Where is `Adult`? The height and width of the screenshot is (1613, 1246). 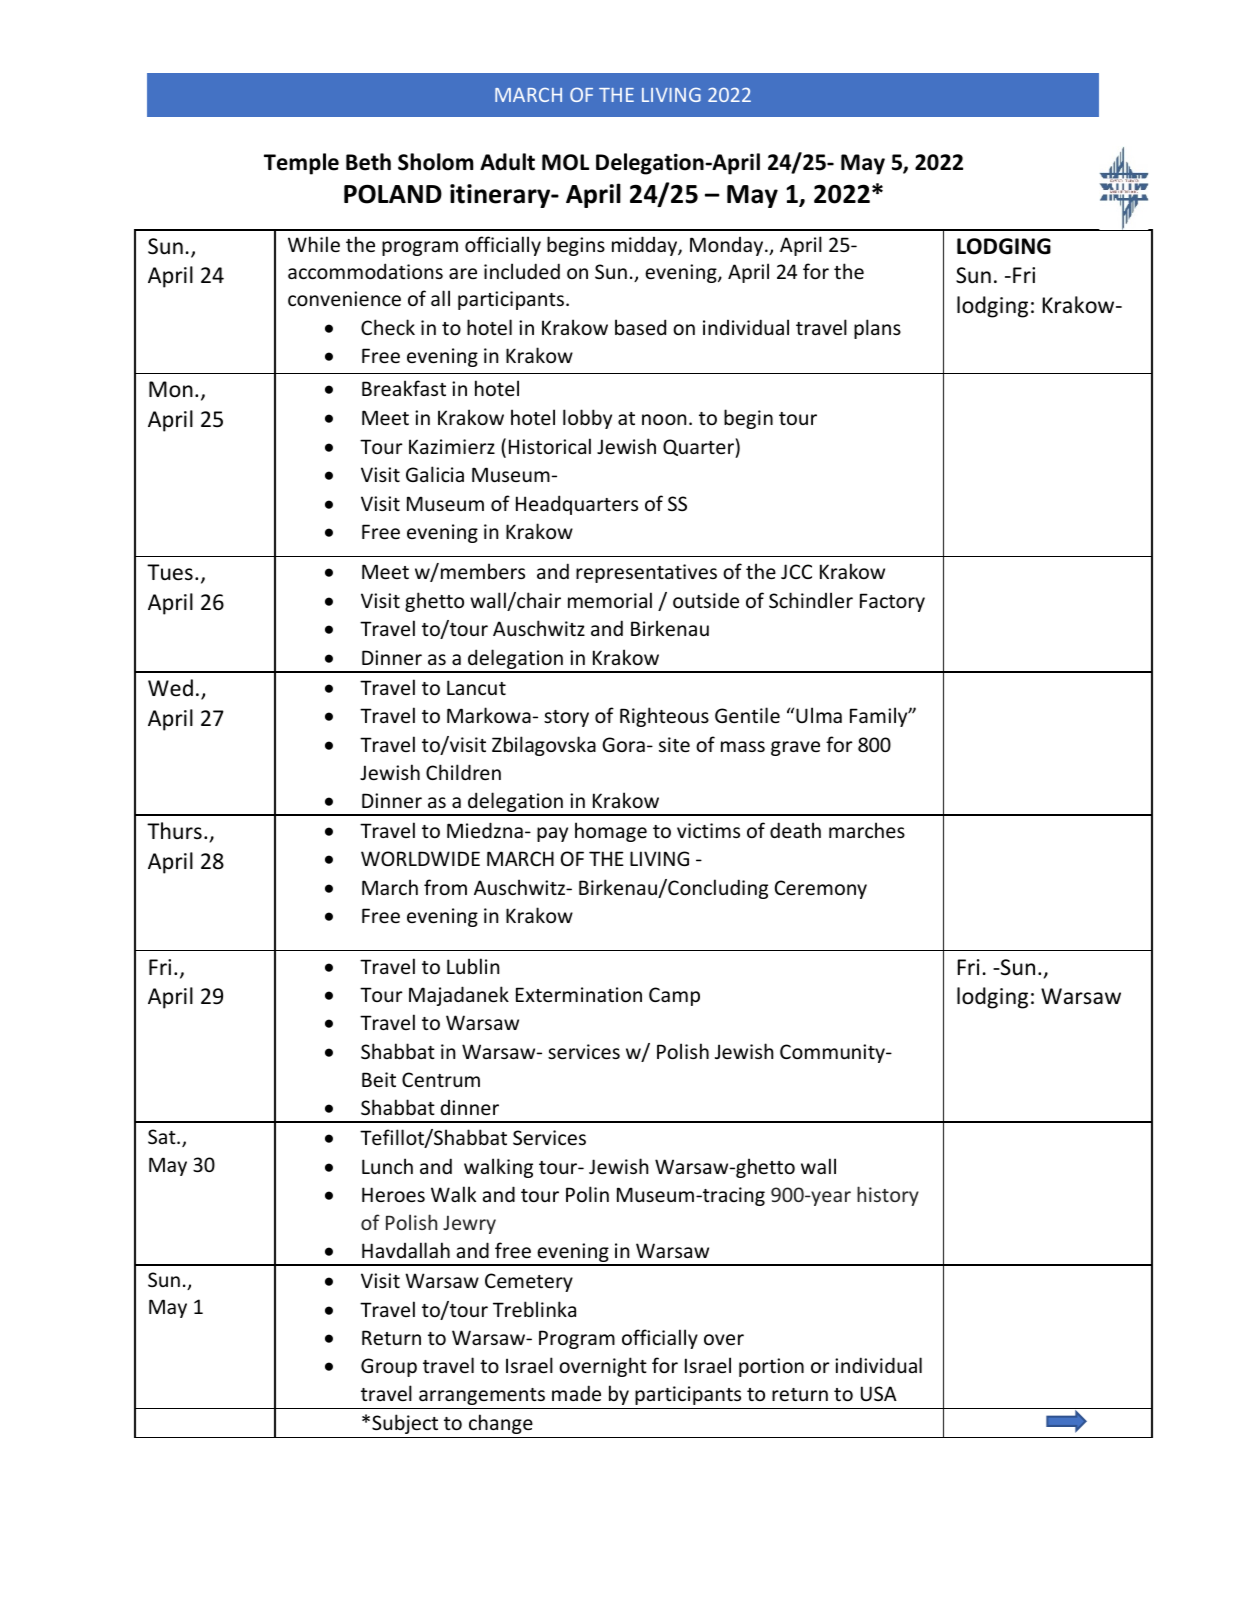
Adult is located at coordinates (507, 162).
